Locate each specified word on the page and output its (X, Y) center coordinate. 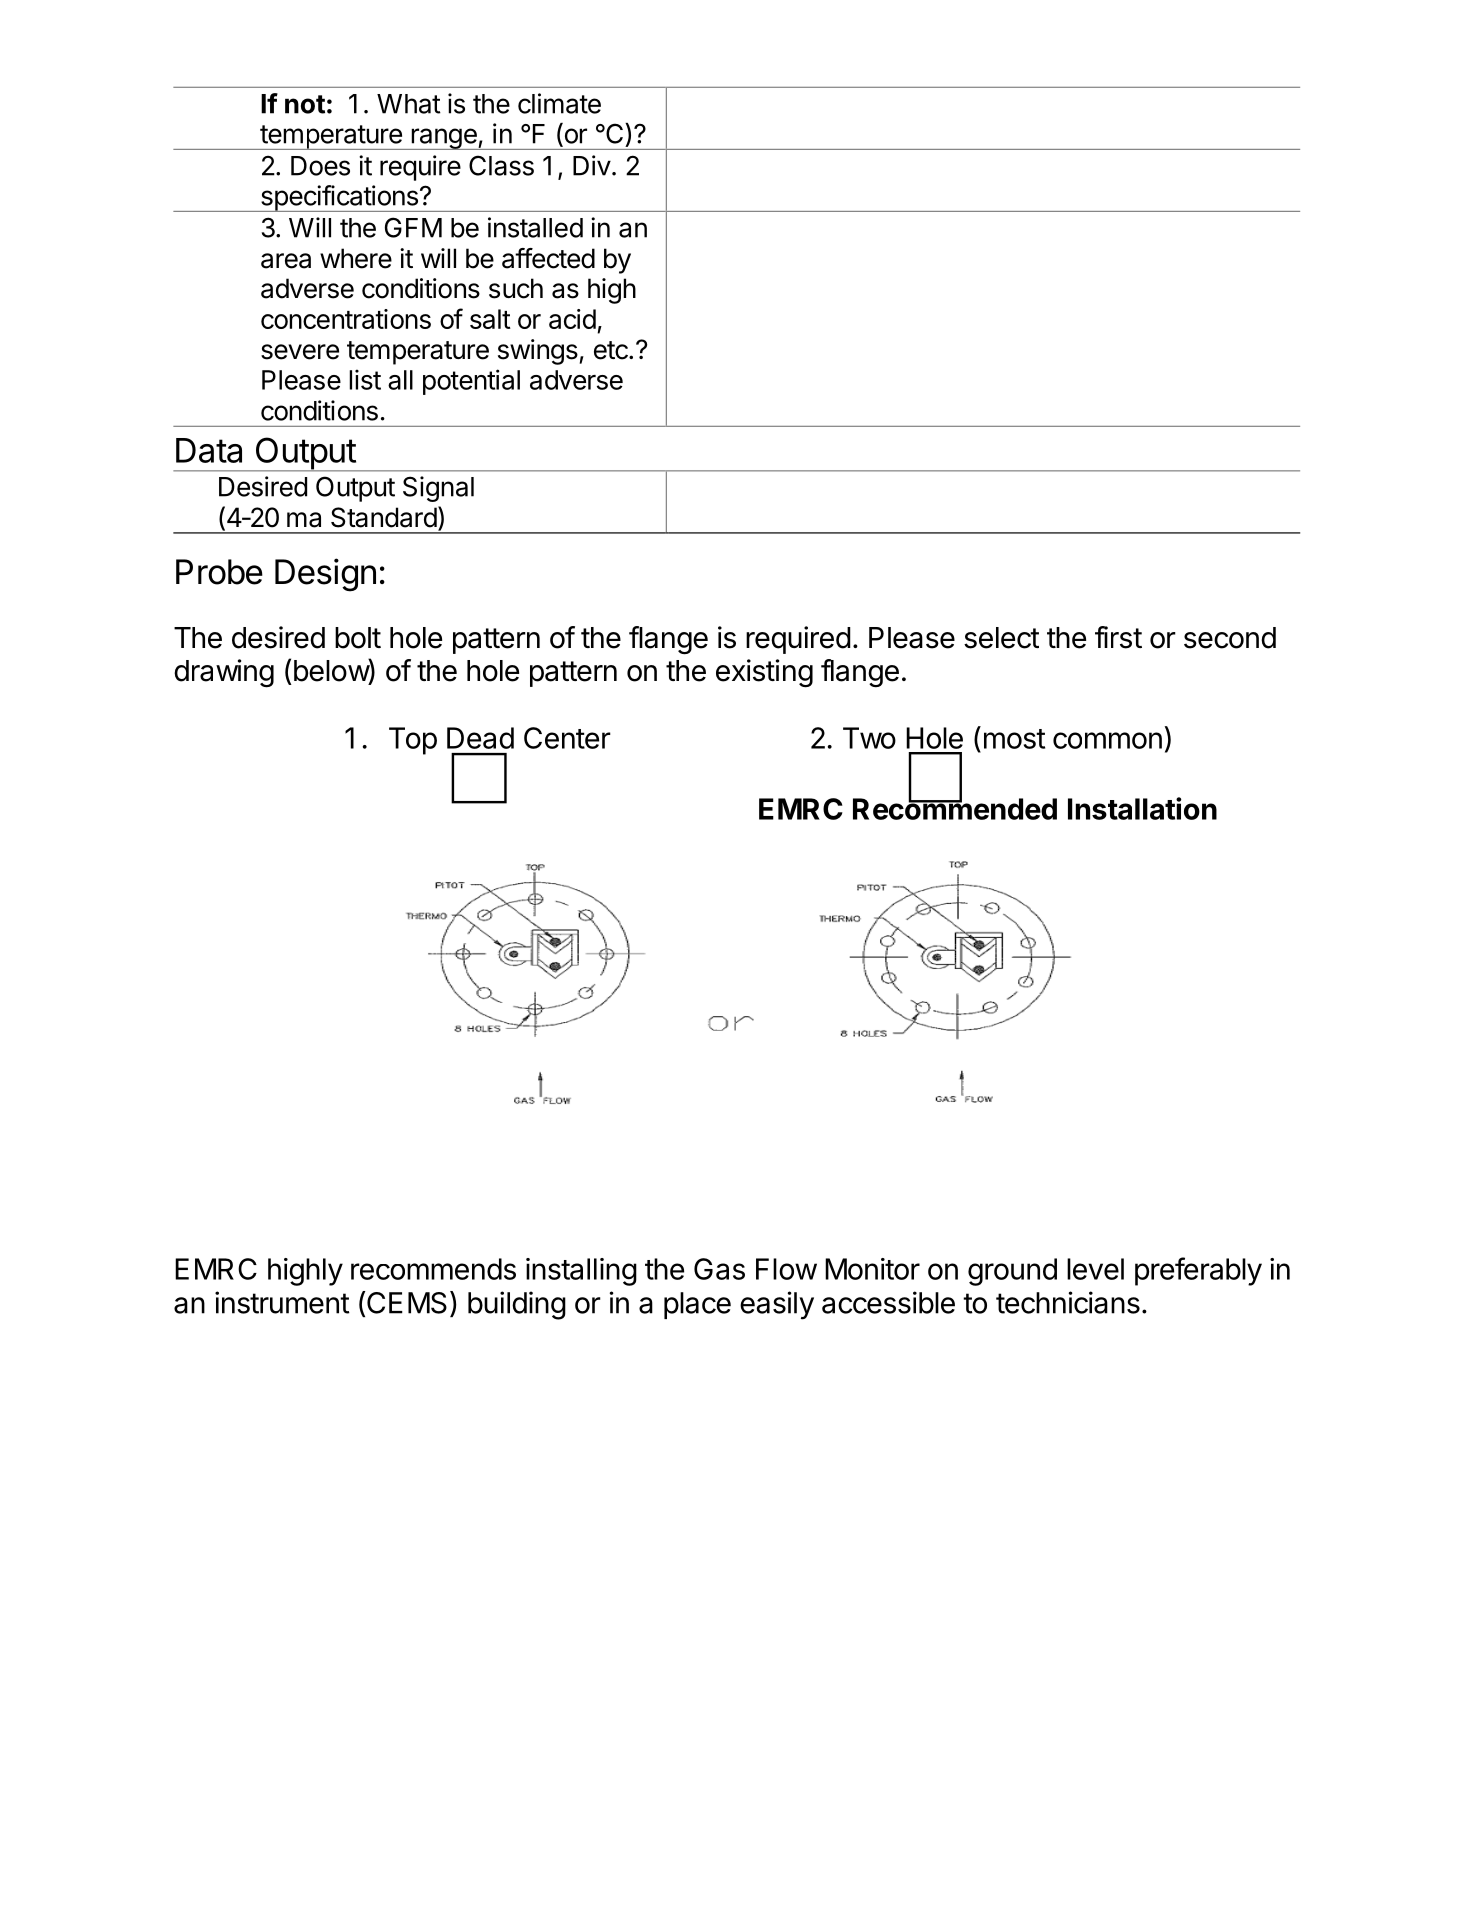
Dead (480, 738)
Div (592, 165)
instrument (282, 1302)
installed (535, 227)
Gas (719, 1269)
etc (612, 350)
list (365, 379)
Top (413, 741)
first (1118, 637)
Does (320, 166)
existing (764, 673)
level (1095, 1269)
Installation (1142, 808)
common (1107, 740)
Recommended (955, 808)
